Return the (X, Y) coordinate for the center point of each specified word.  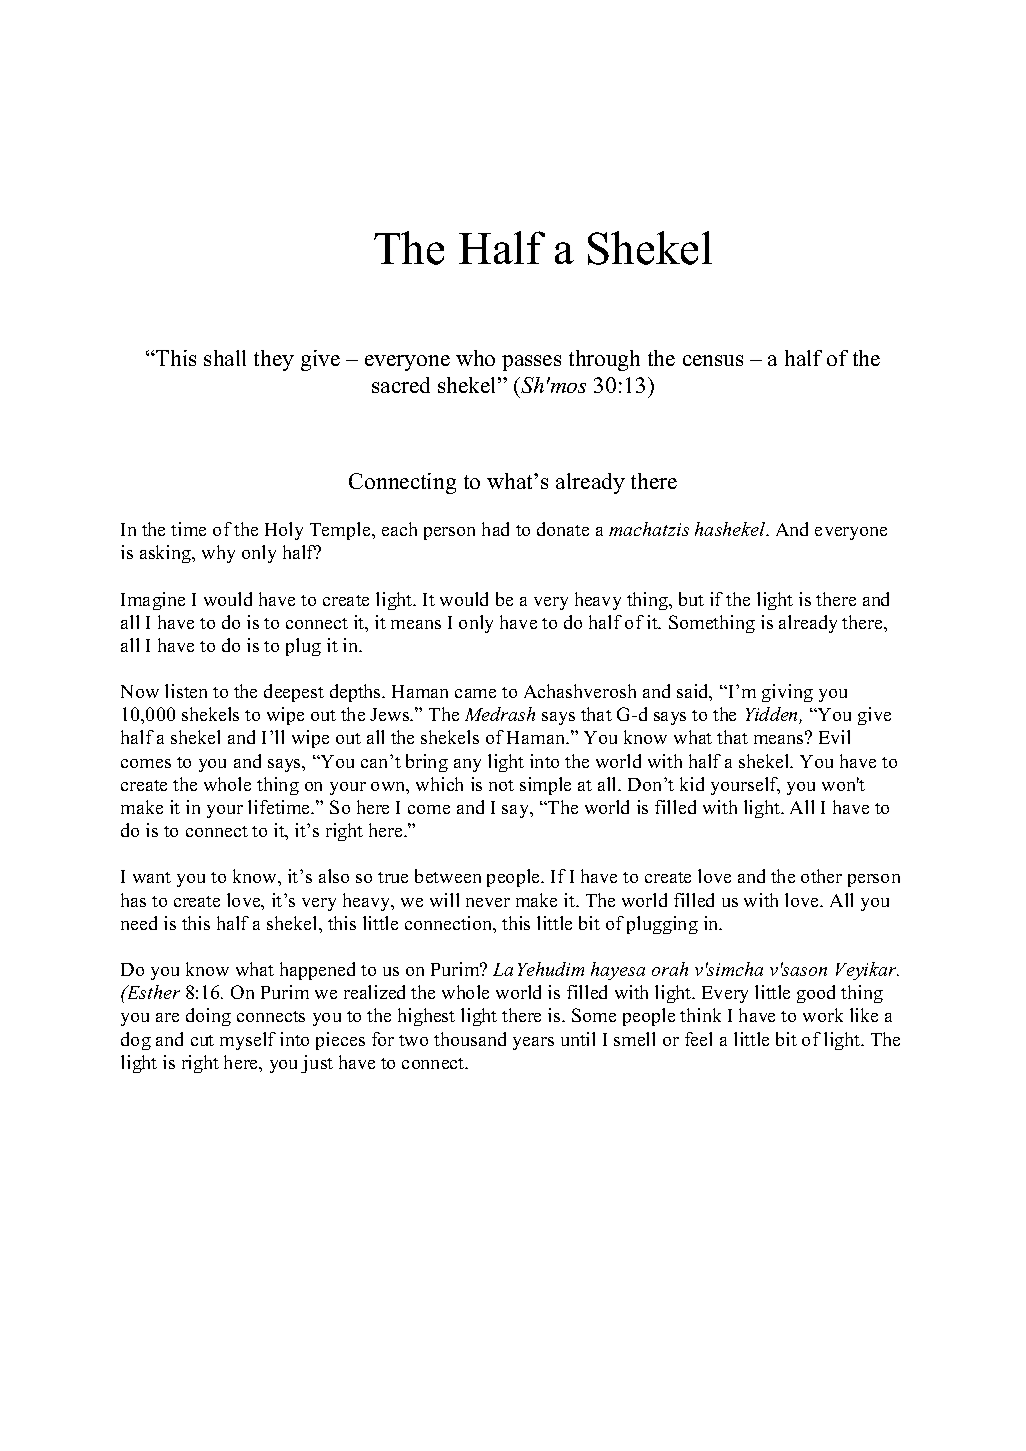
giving (787, 693)
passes (531, 363)
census (713, 360)
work (823, 1015)
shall (225, 358)
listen (186, 691)
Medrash (500, 714)
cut (202, 1040)
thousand (470, 1039)
